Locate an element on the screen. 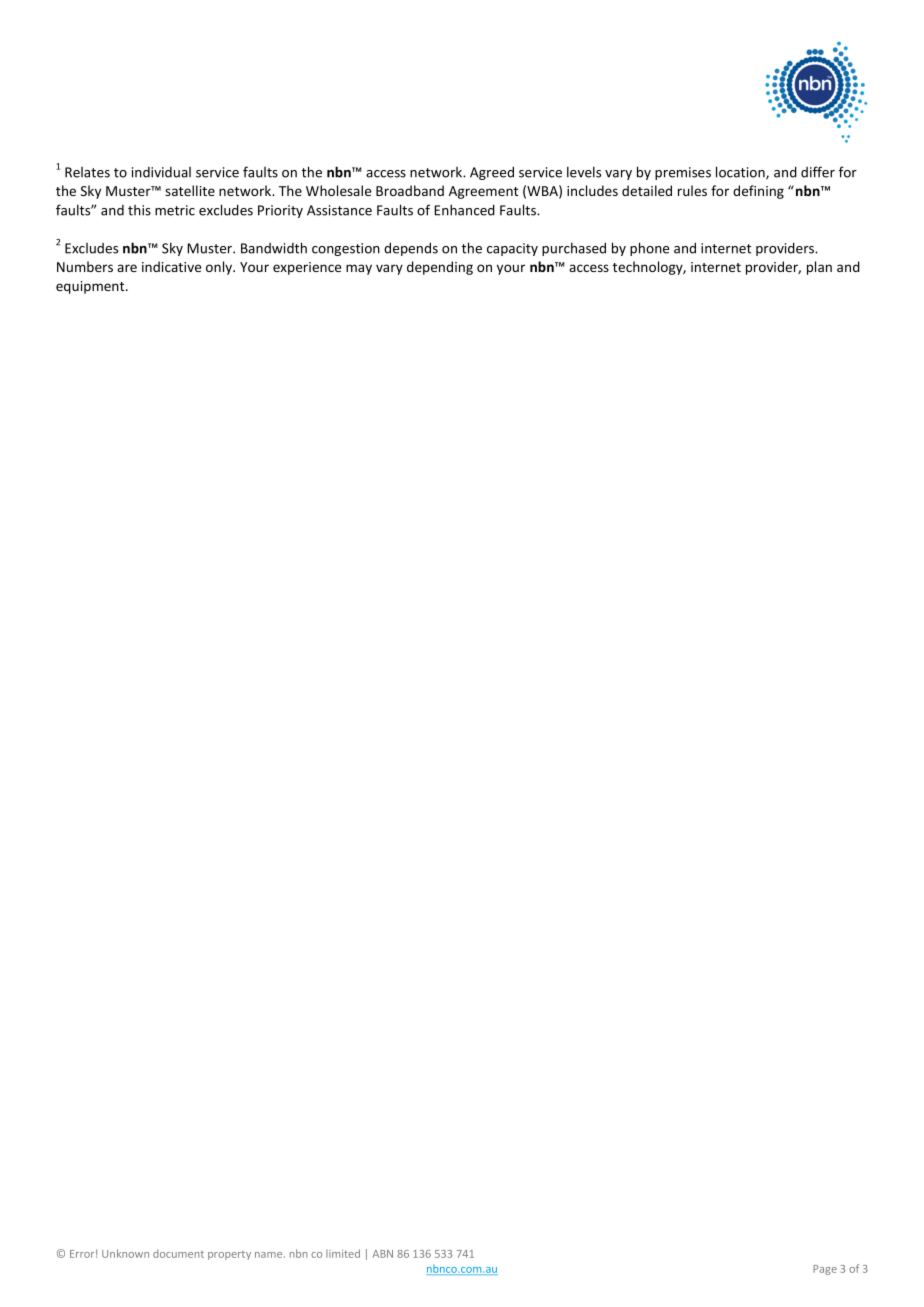  Enhanced is located at coordinates (464, 210).
